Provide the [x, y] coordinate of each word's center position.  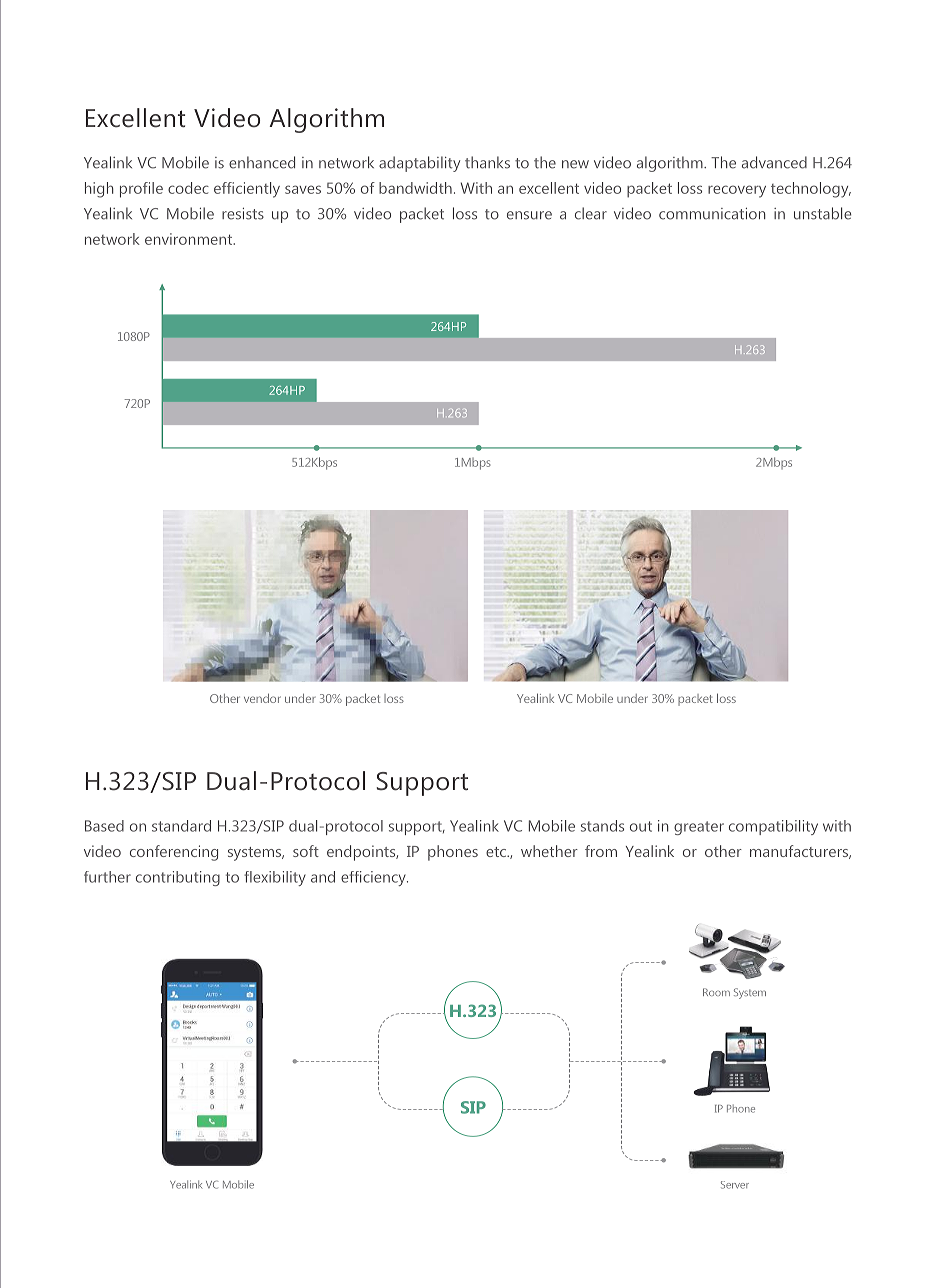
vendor [262, 698]
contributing [178, 878]
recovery [737, 191]
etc [497, 852]
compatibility [773, 827]
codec [188, 188]
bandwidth [415, 188]
